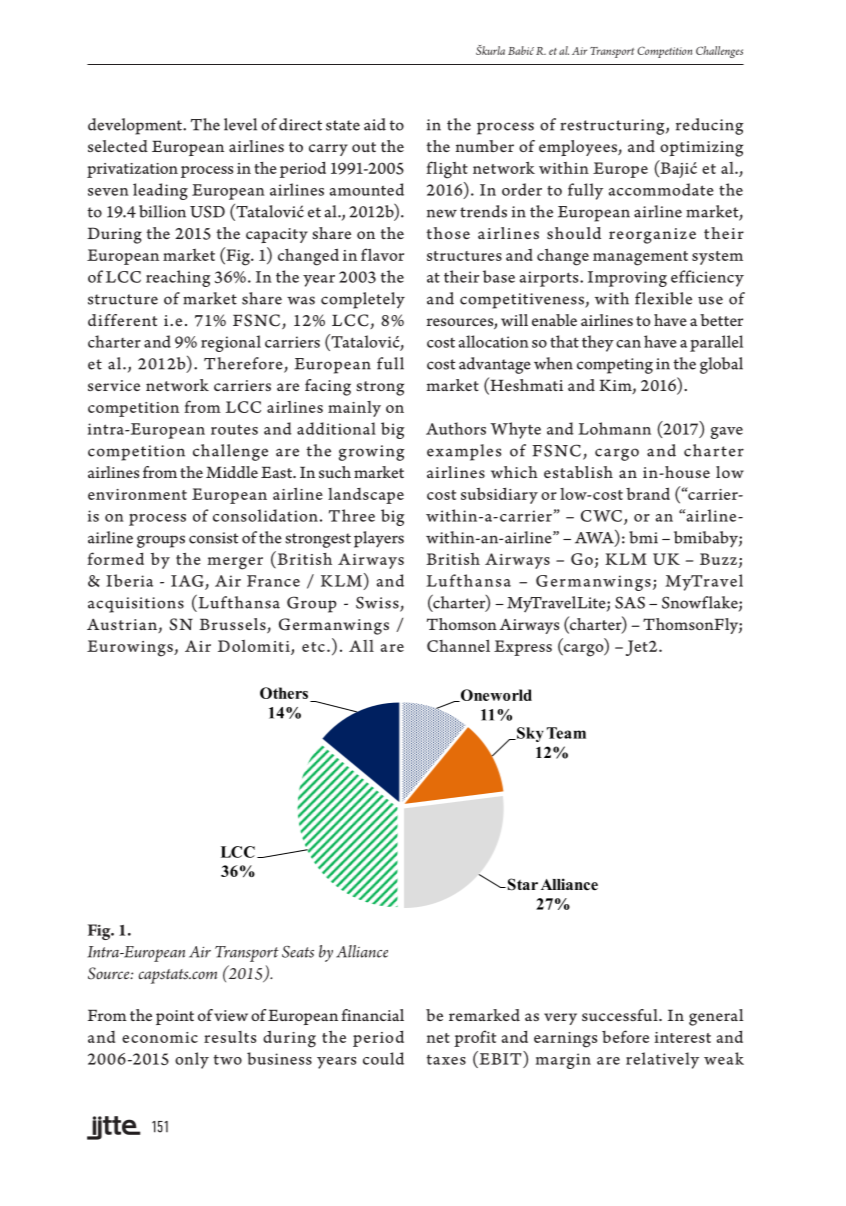 The width and height of the screenshot is (846, 1206). I want to click on point, so click(175, 1017).
